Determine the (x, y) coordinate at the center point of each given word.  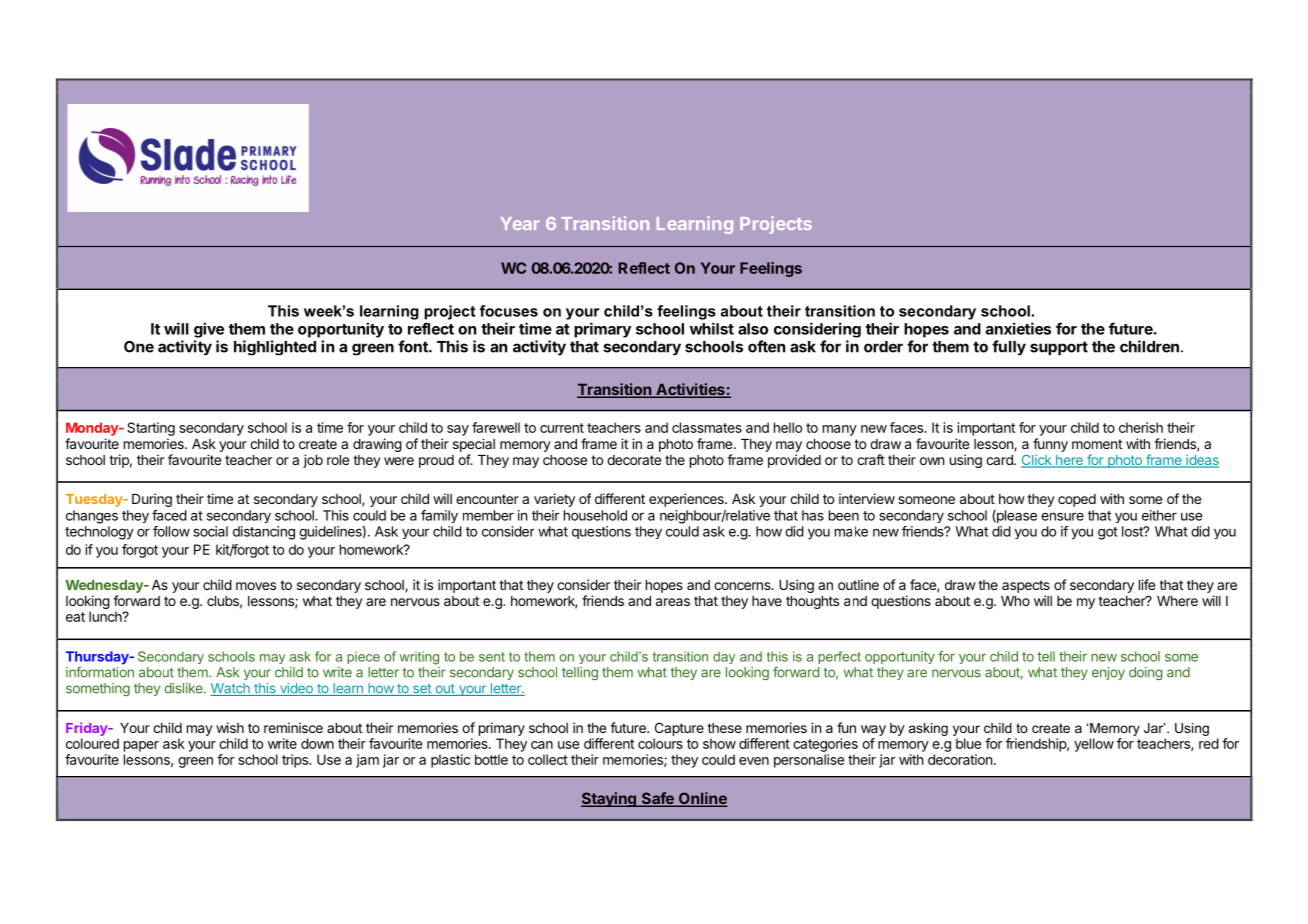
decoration (960, 759)
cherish (1141, 427)
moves (256, 586)
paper (141, 746)
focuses (509, 311)
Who (1015, 601)
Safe (657, 799)
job (313, 461)
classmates (707, 427)
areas (673, 602)
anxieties (1018, 328)
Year (520, 223)
